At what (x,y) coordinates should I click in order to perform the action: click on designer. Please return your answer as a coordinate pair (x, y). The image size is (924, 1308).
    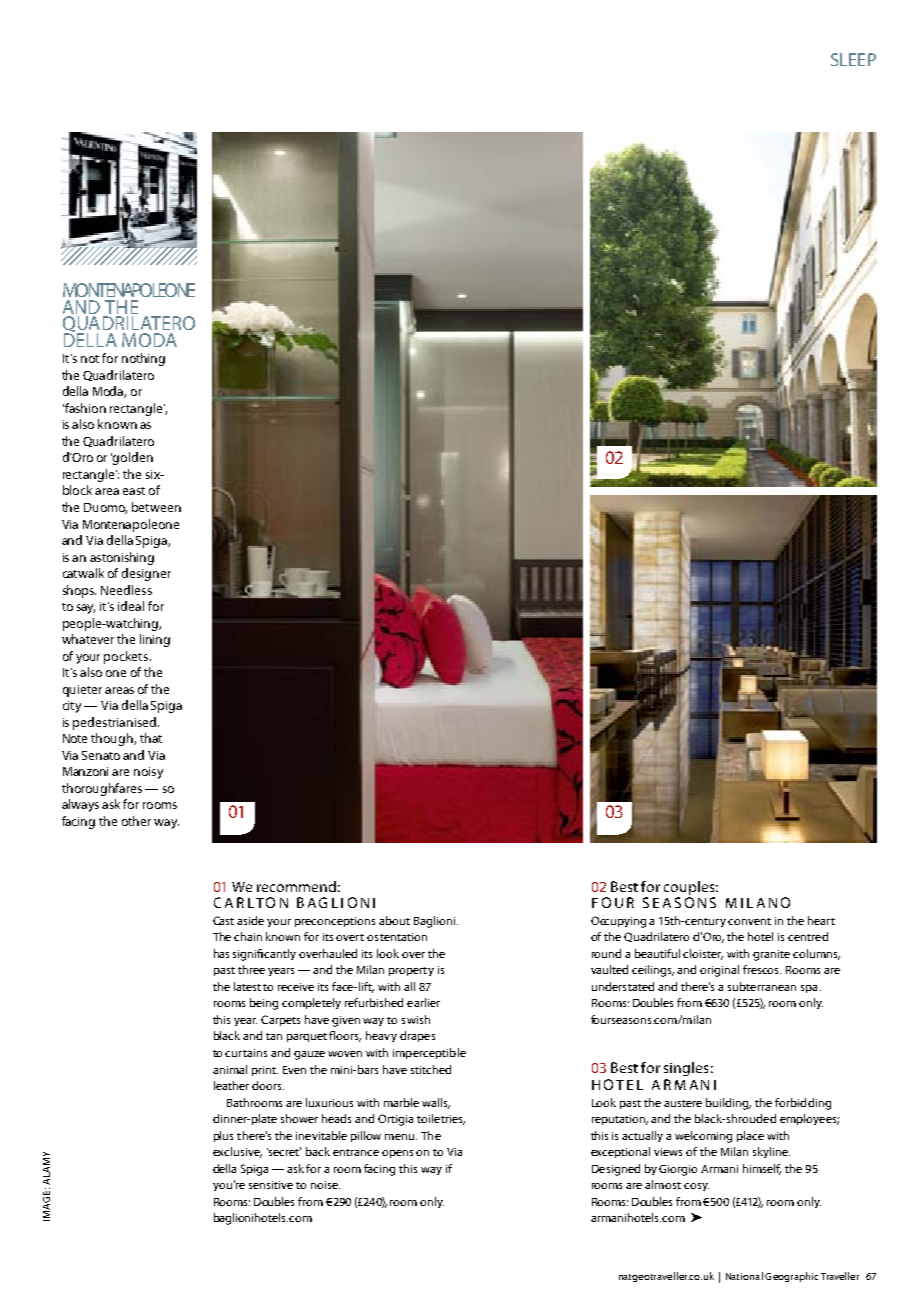
    Looking at the image, I should click on (146, 574).
